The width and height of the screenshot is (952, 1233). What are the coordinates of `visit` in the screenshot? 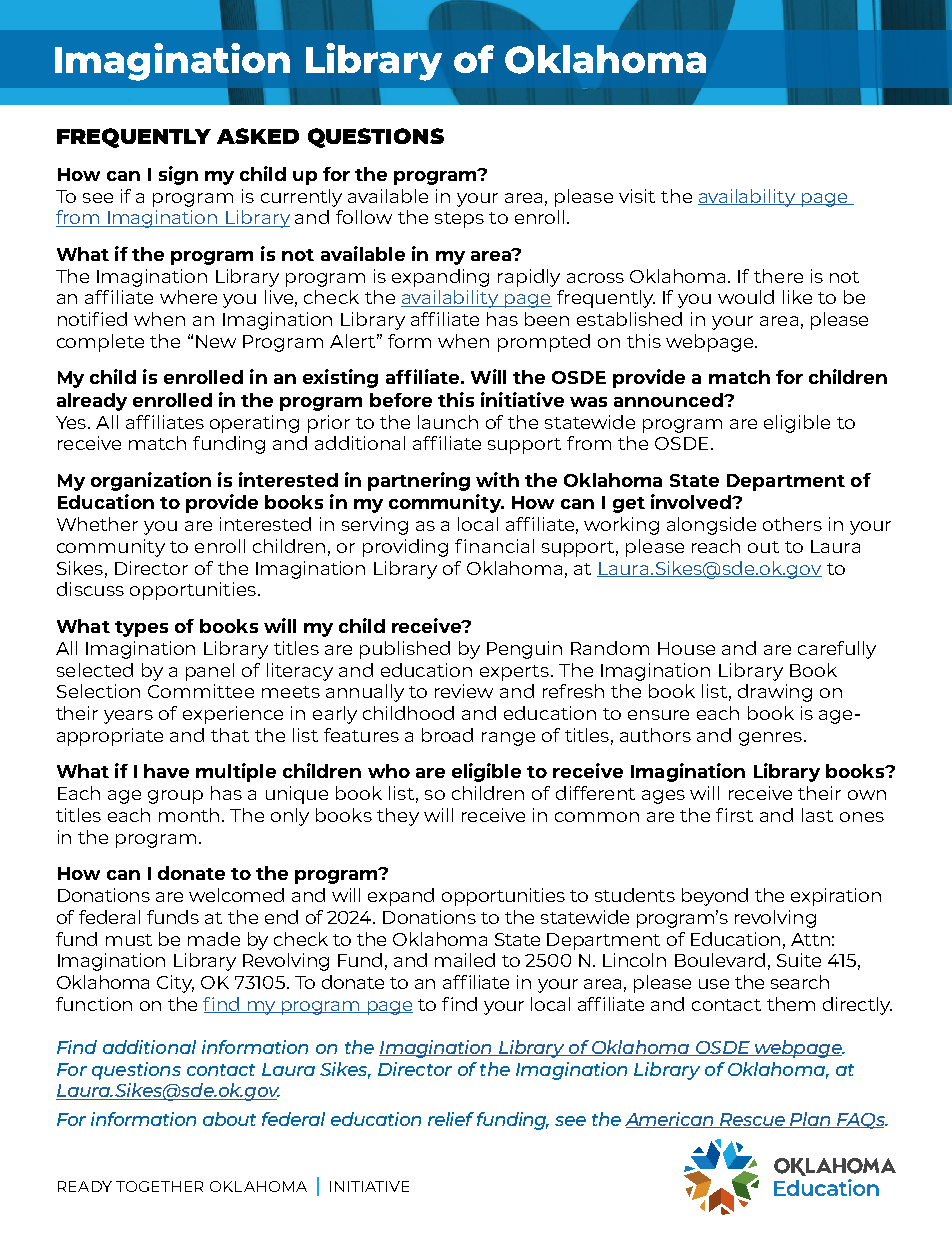 It's located at (637, 196).
